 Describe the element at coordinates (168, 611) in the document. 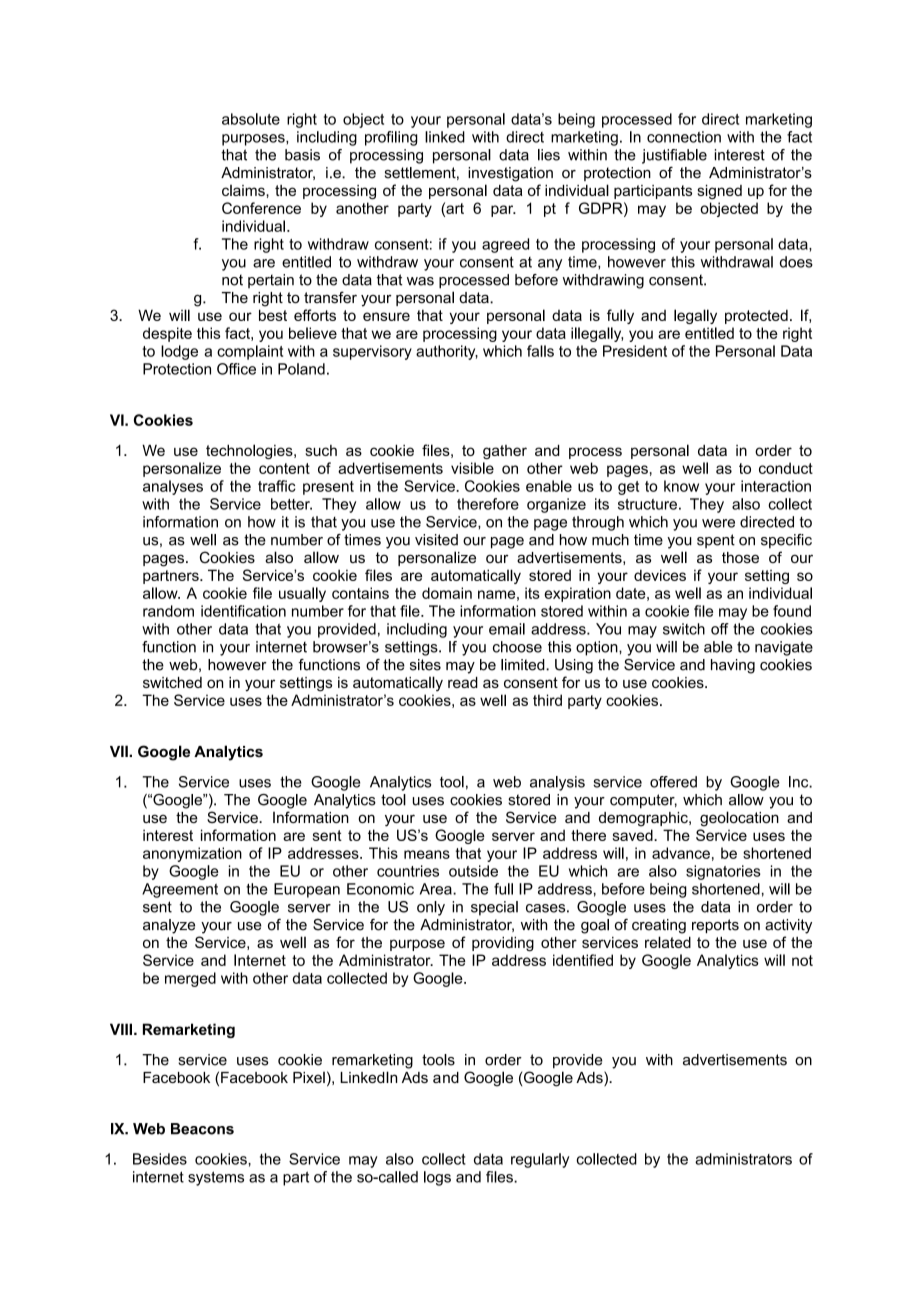

I see `random` at that location.
